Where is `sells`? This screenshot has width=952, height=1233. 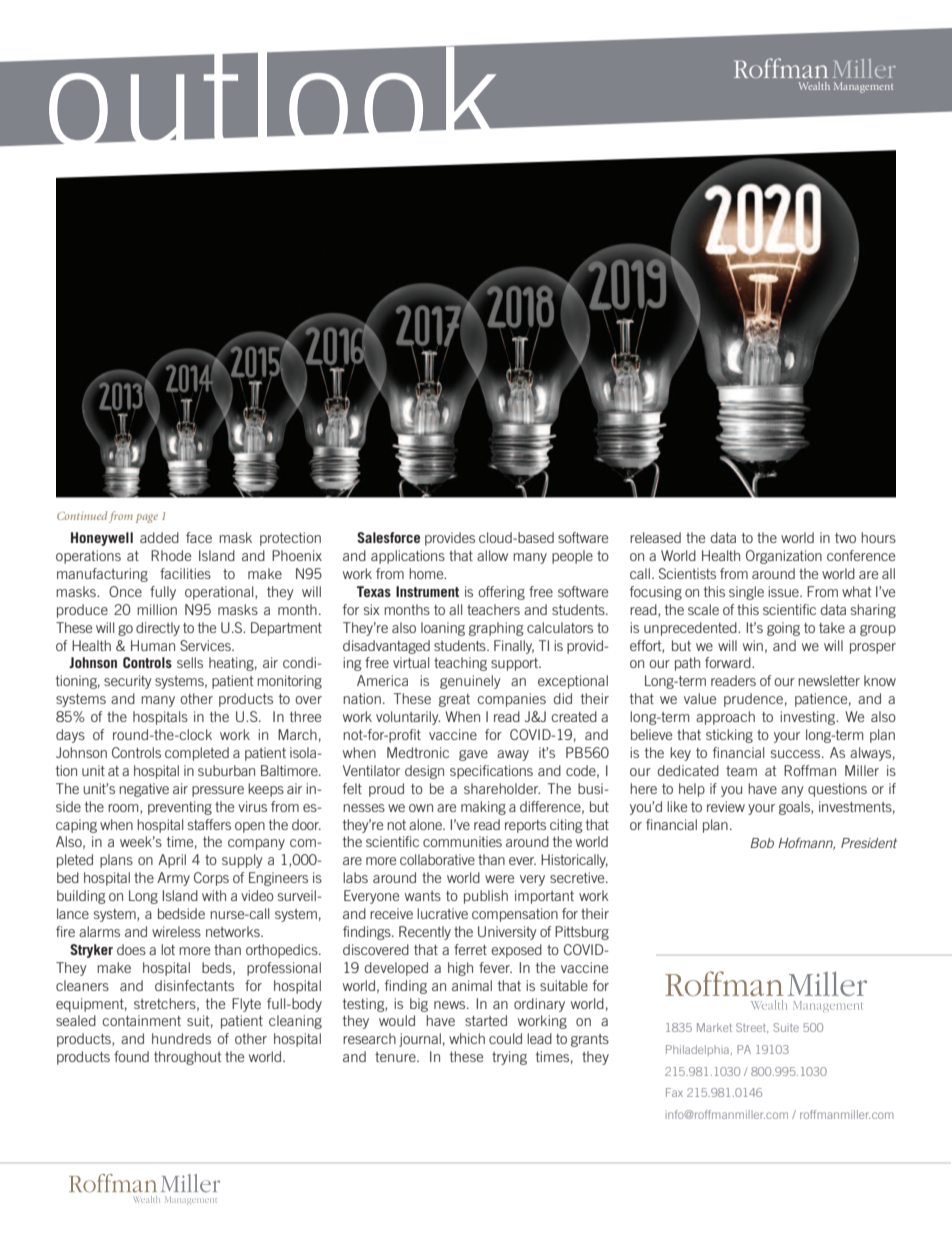 sells is located at coordinates (190, 662).
